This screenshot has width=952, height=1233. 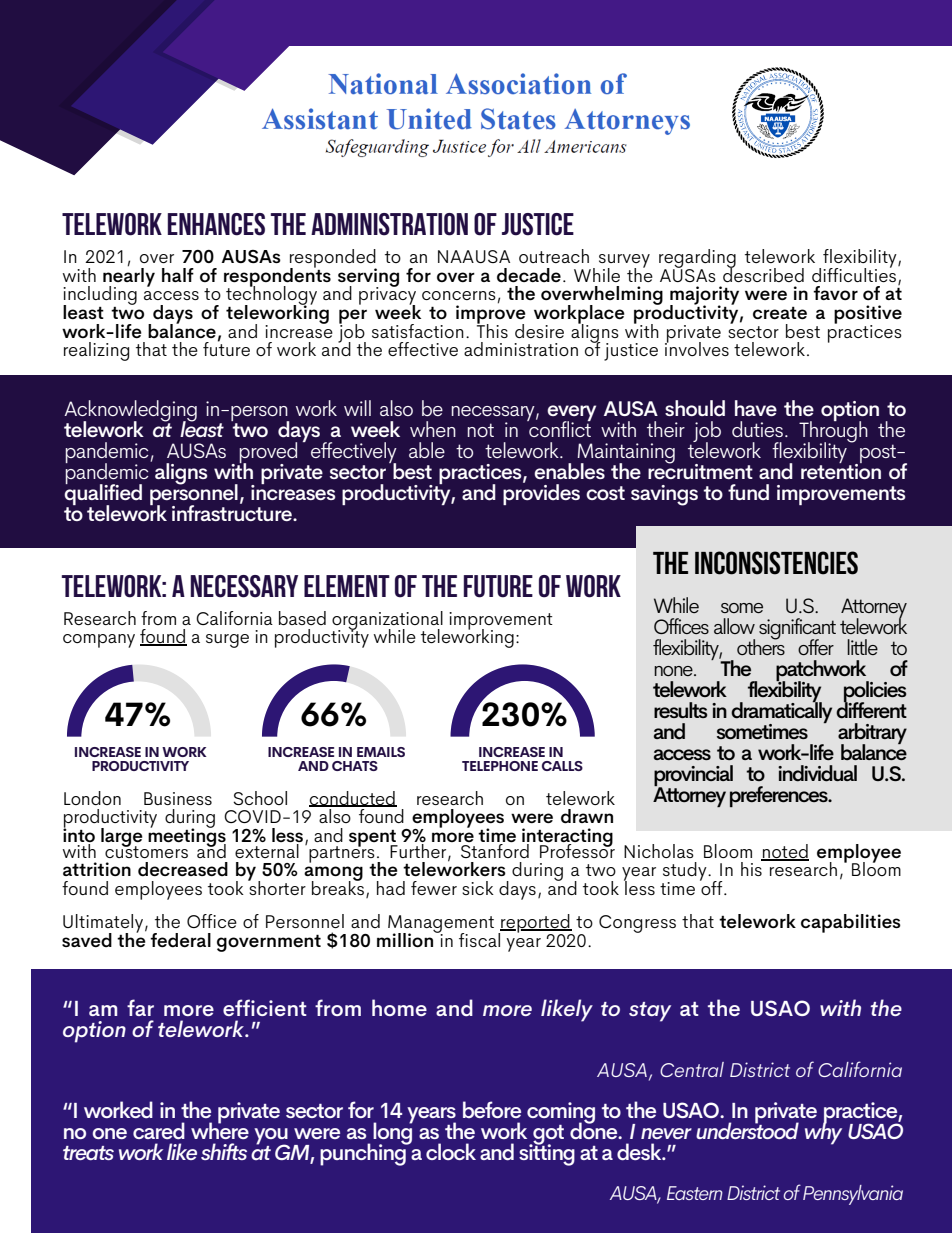 What do you see at coordinates (224, 1151) in the screenshot?
I see `shifts` at bounding box center [224, 1151].
